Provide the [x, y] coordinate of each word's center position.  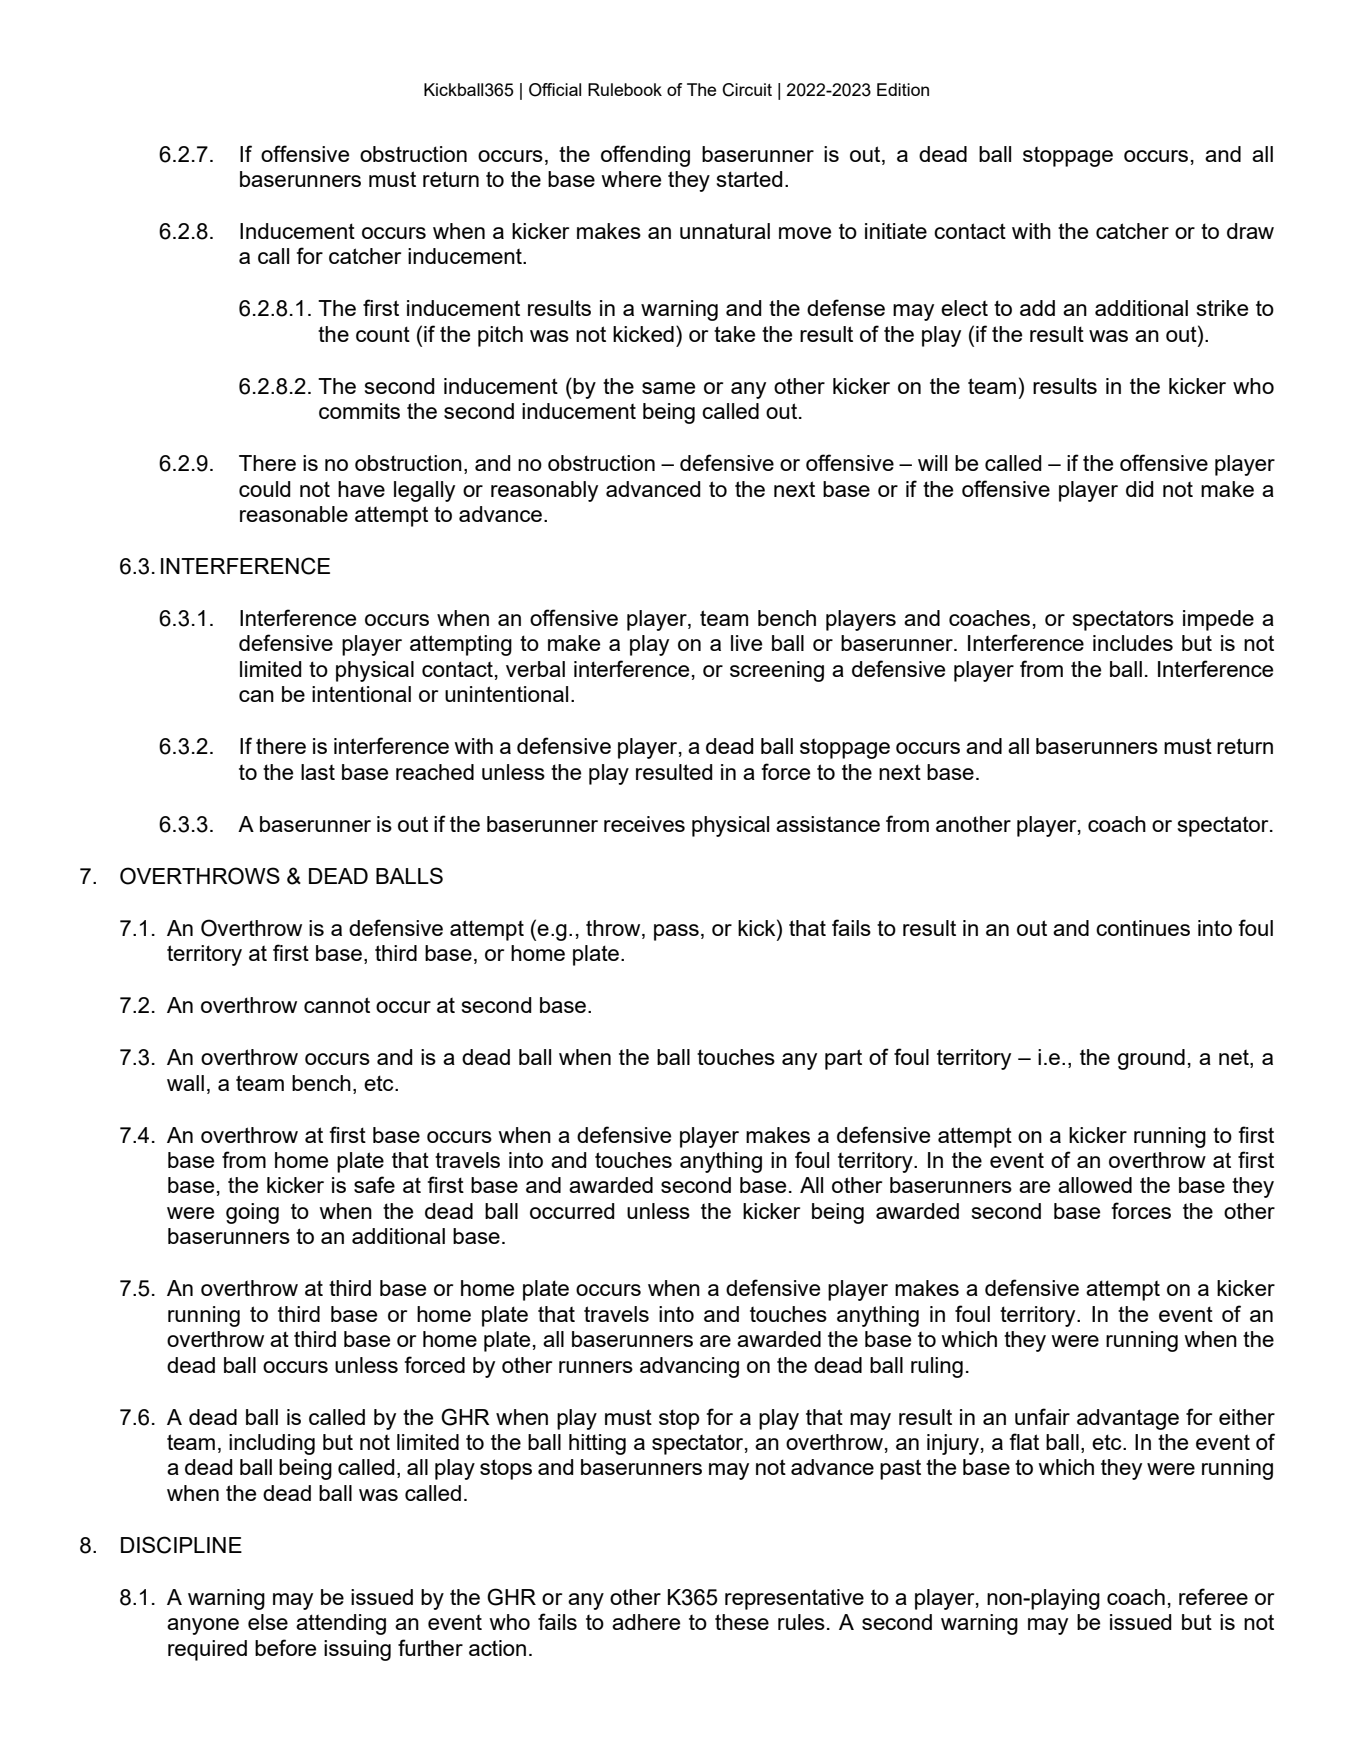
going [252, 1213]
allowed [1095, 1185]
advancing [689, 1367]
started [750, 179]
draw [1250, 231]
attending [341, 1624]
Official [555, 90]
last [318, 772]
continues [1143, 928]
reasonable [294, 514]
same [668, 388]
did [1140, 489]
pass [676, 932]
